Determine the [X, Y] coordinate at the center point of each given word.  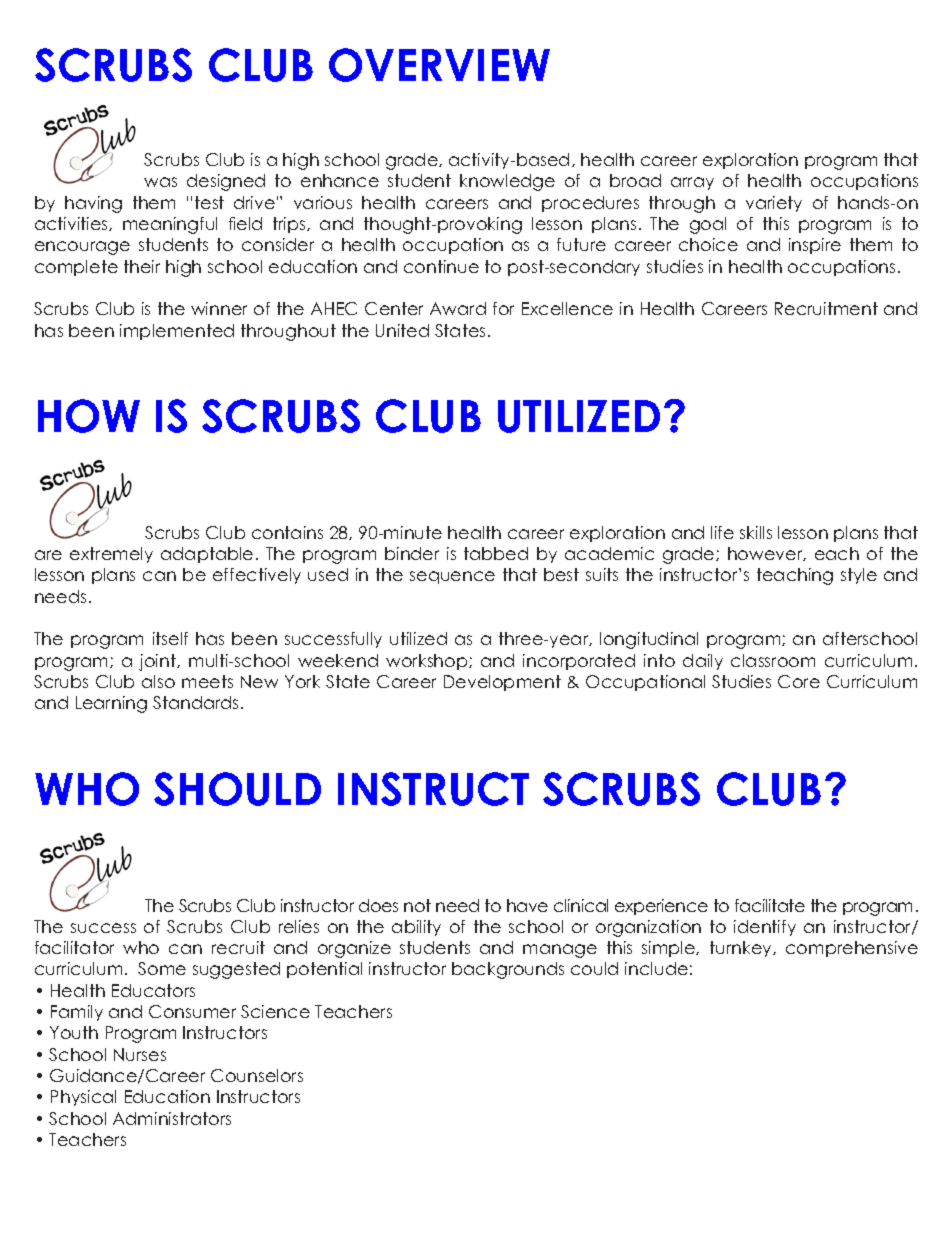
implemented [177, 332]
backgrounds [508, 970]
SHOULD [237, 789]
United [402, 330]
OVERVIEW [439, 65]
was [160, 182]
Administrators [172, 1118]
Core [799, 681]
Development [502, 683]
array [692, 183]
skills [756, 532]
